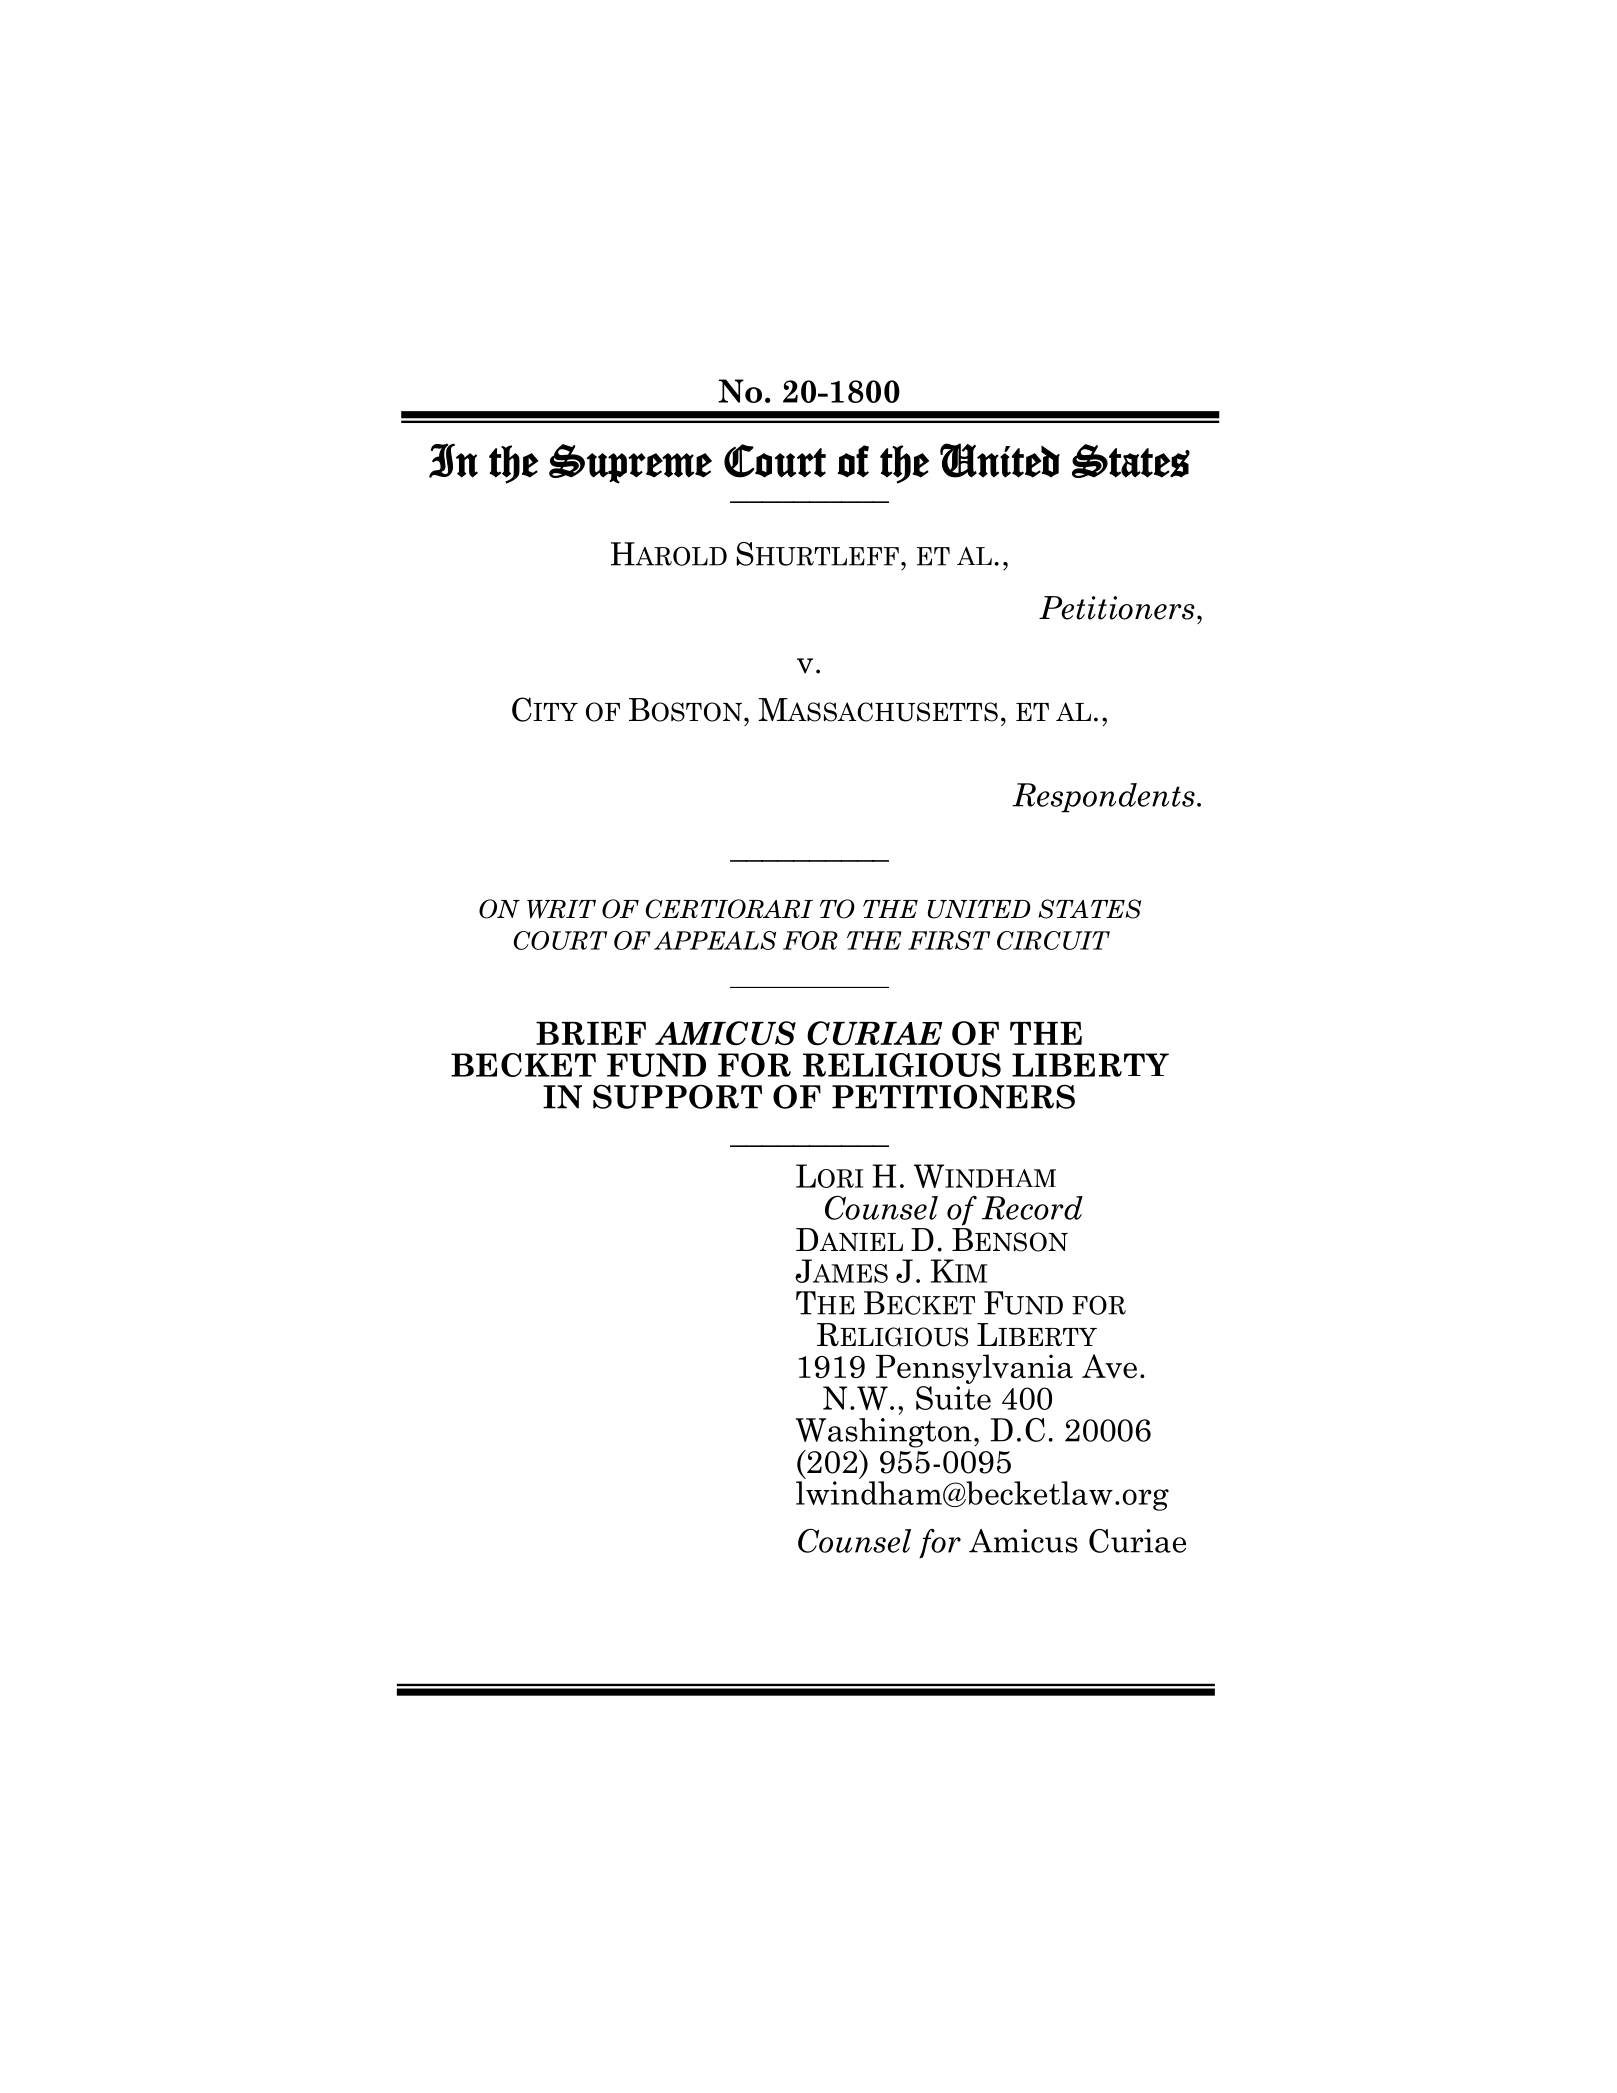 This screenshot has width=1617, height=2093. I want to click on Record, so click(1032, 1208).
